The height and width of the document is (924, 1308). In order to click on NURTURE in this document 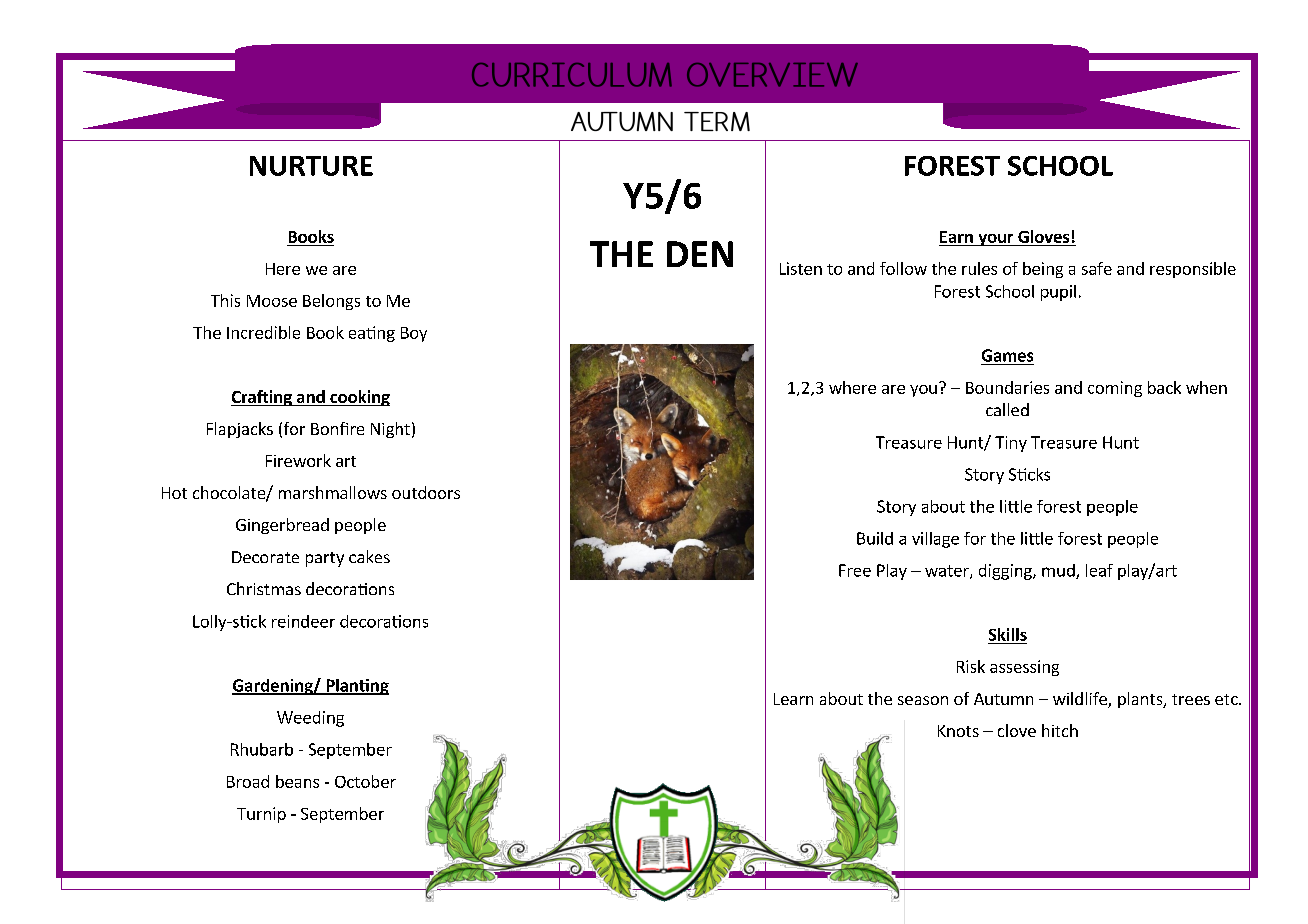, I will do `click(311, 166)`.
